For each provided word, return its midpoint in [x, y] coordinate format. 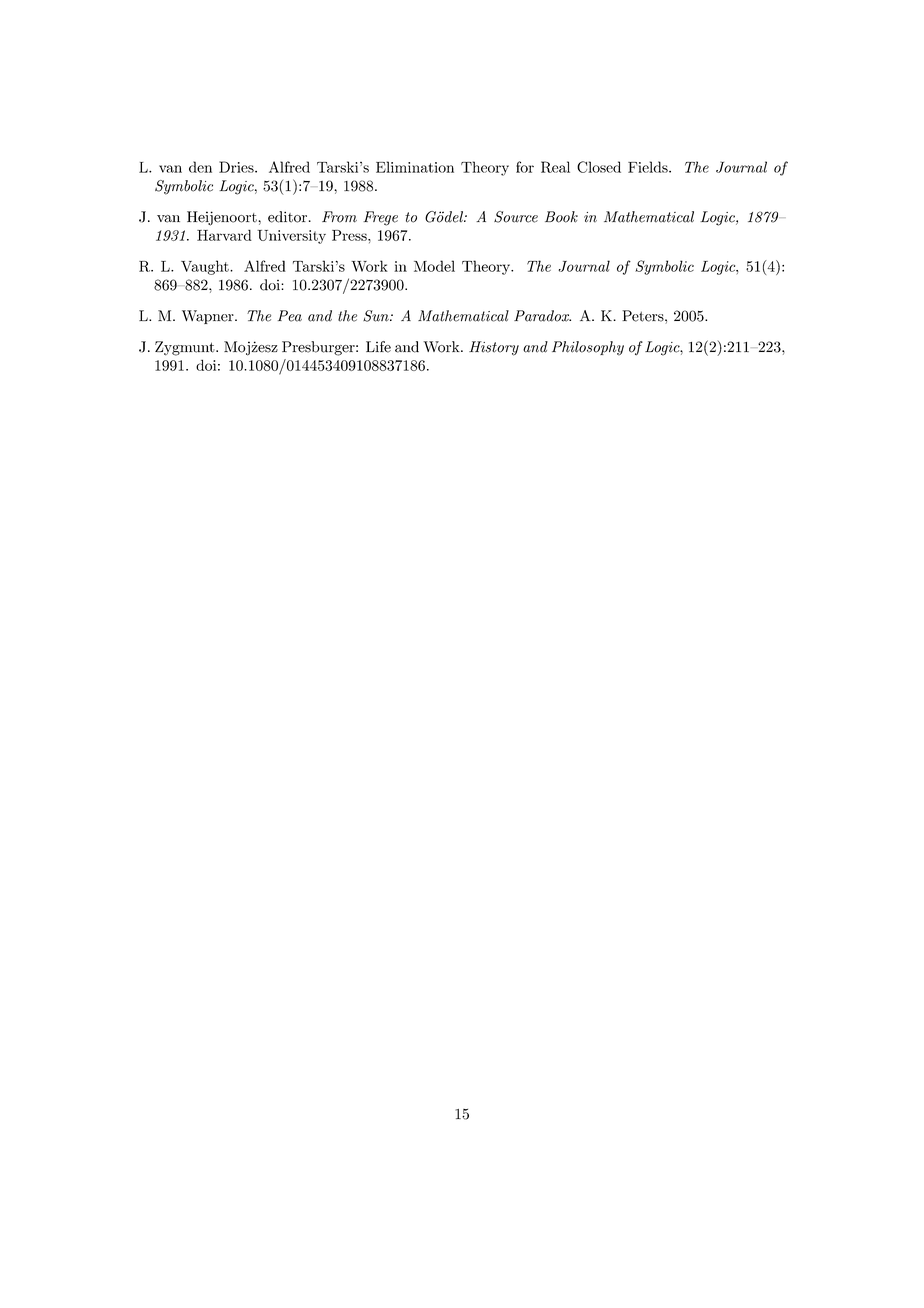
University [291, 237]
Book [561, 217]
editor [287, 217]
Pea [290, 316]
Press [350, 235]
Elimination [415, 167]
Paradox [542, 316]
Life [378, 347]
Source [516, 217]
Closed [599, 167]
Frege [380, 218]
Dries [237, 167]
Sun [377, 316]
